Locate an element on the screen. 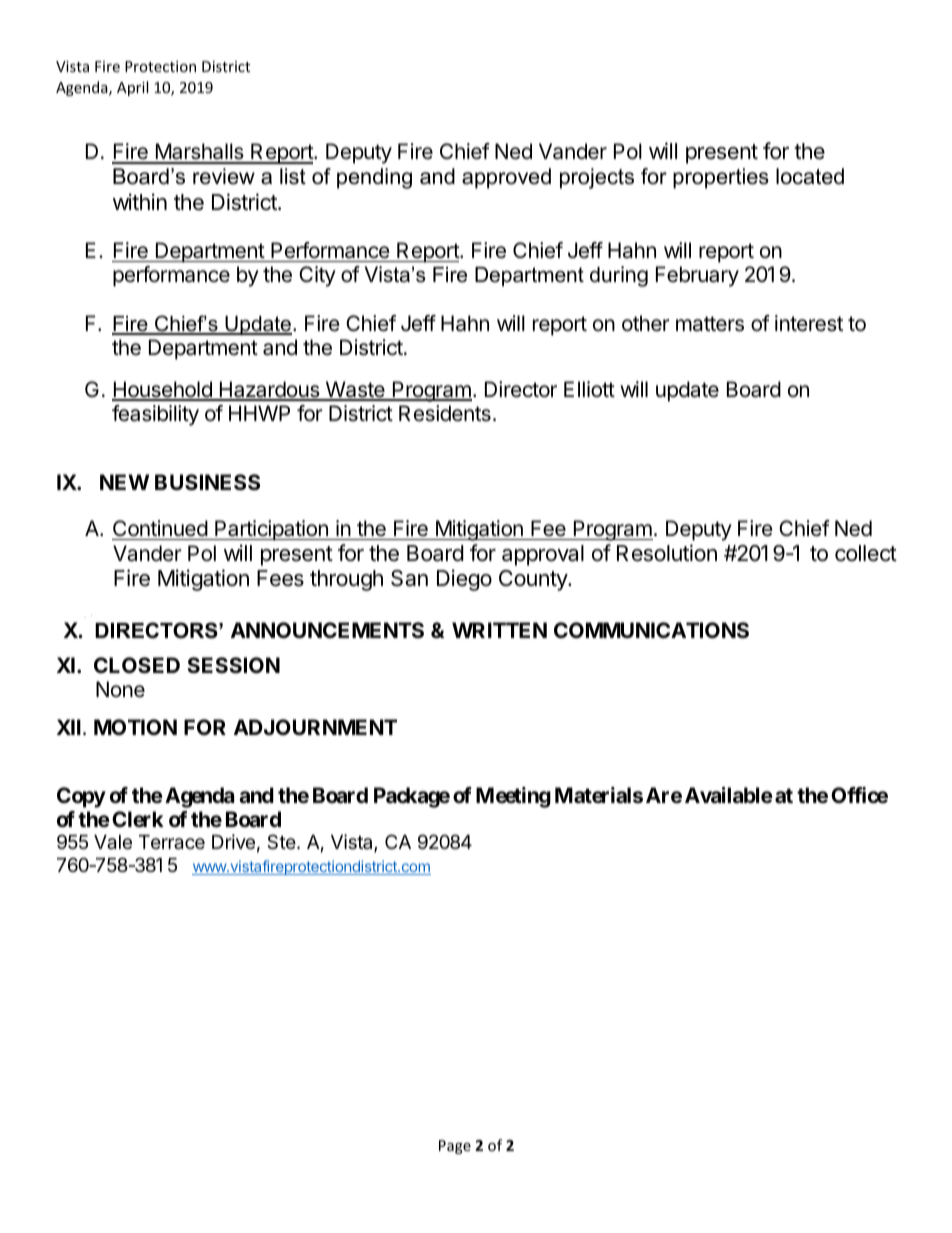 The image size is (952, 1233). Residents is located at coordinates (445, 413).
